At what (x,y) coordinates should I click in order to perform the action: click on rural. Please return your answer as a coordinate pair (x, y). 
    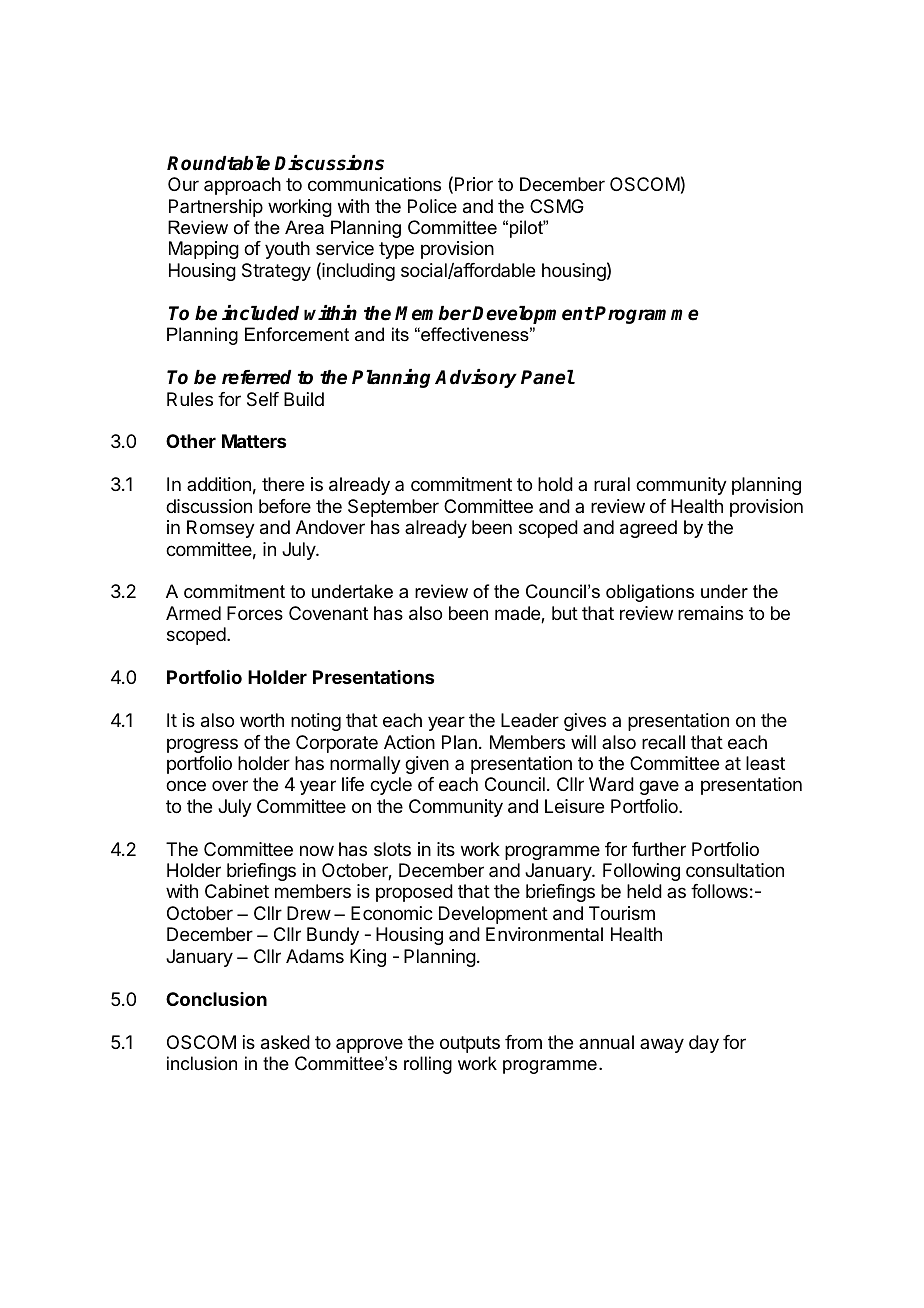
    Looking at the image, I should click on (612, 484).
